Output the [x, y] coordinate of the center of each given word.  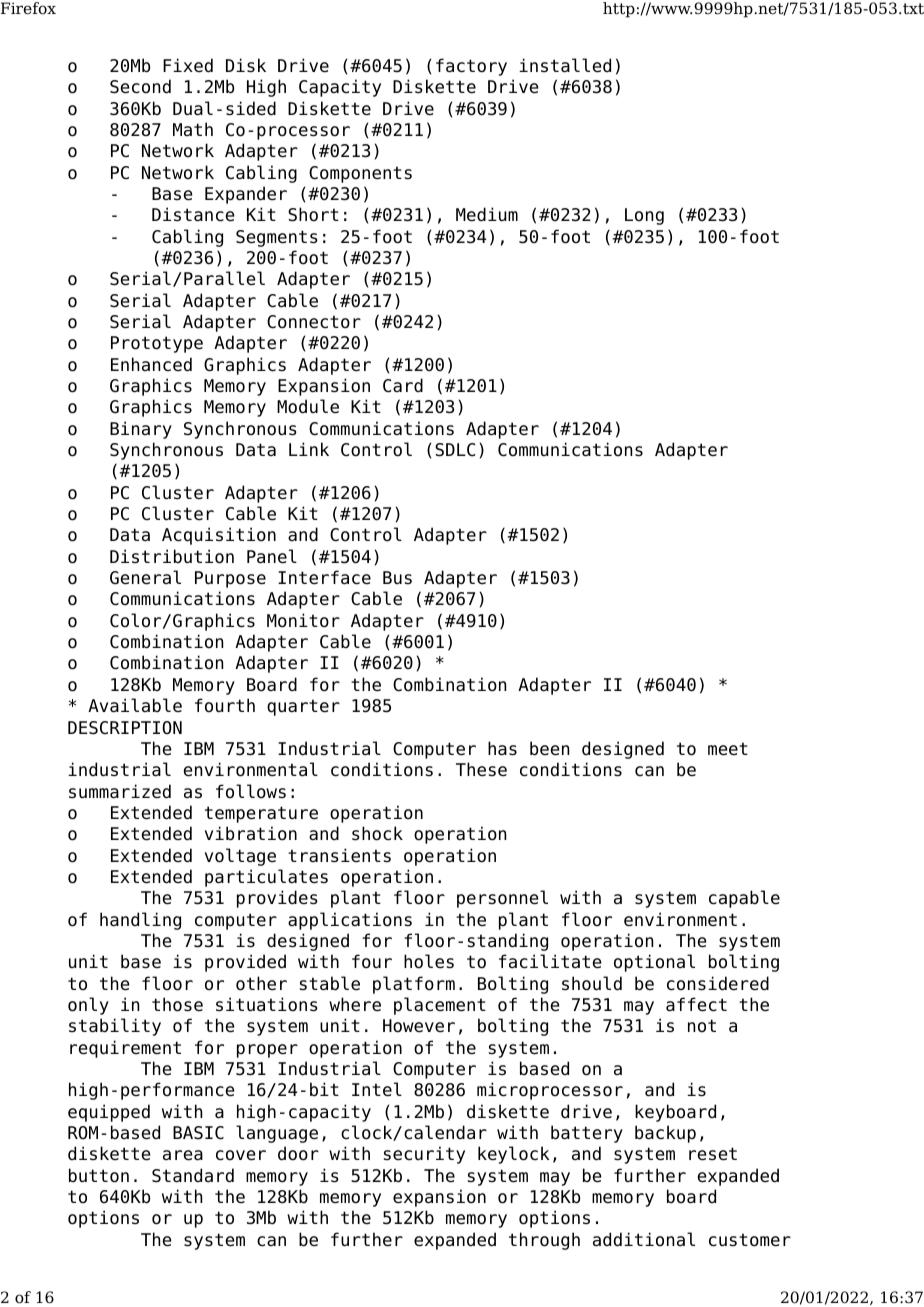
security [424, 1155]
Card [403, 385]
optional [654, 963]
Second [140, 86]
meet [728, 749]
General [145, 577]
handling [140, 921]
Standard [193, 1175]
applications [350, 921]
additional [644, 1239]
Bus [397, 577]
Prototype [157, 344]
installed [565, 65]
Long [644, 216]
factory [471, 67]
